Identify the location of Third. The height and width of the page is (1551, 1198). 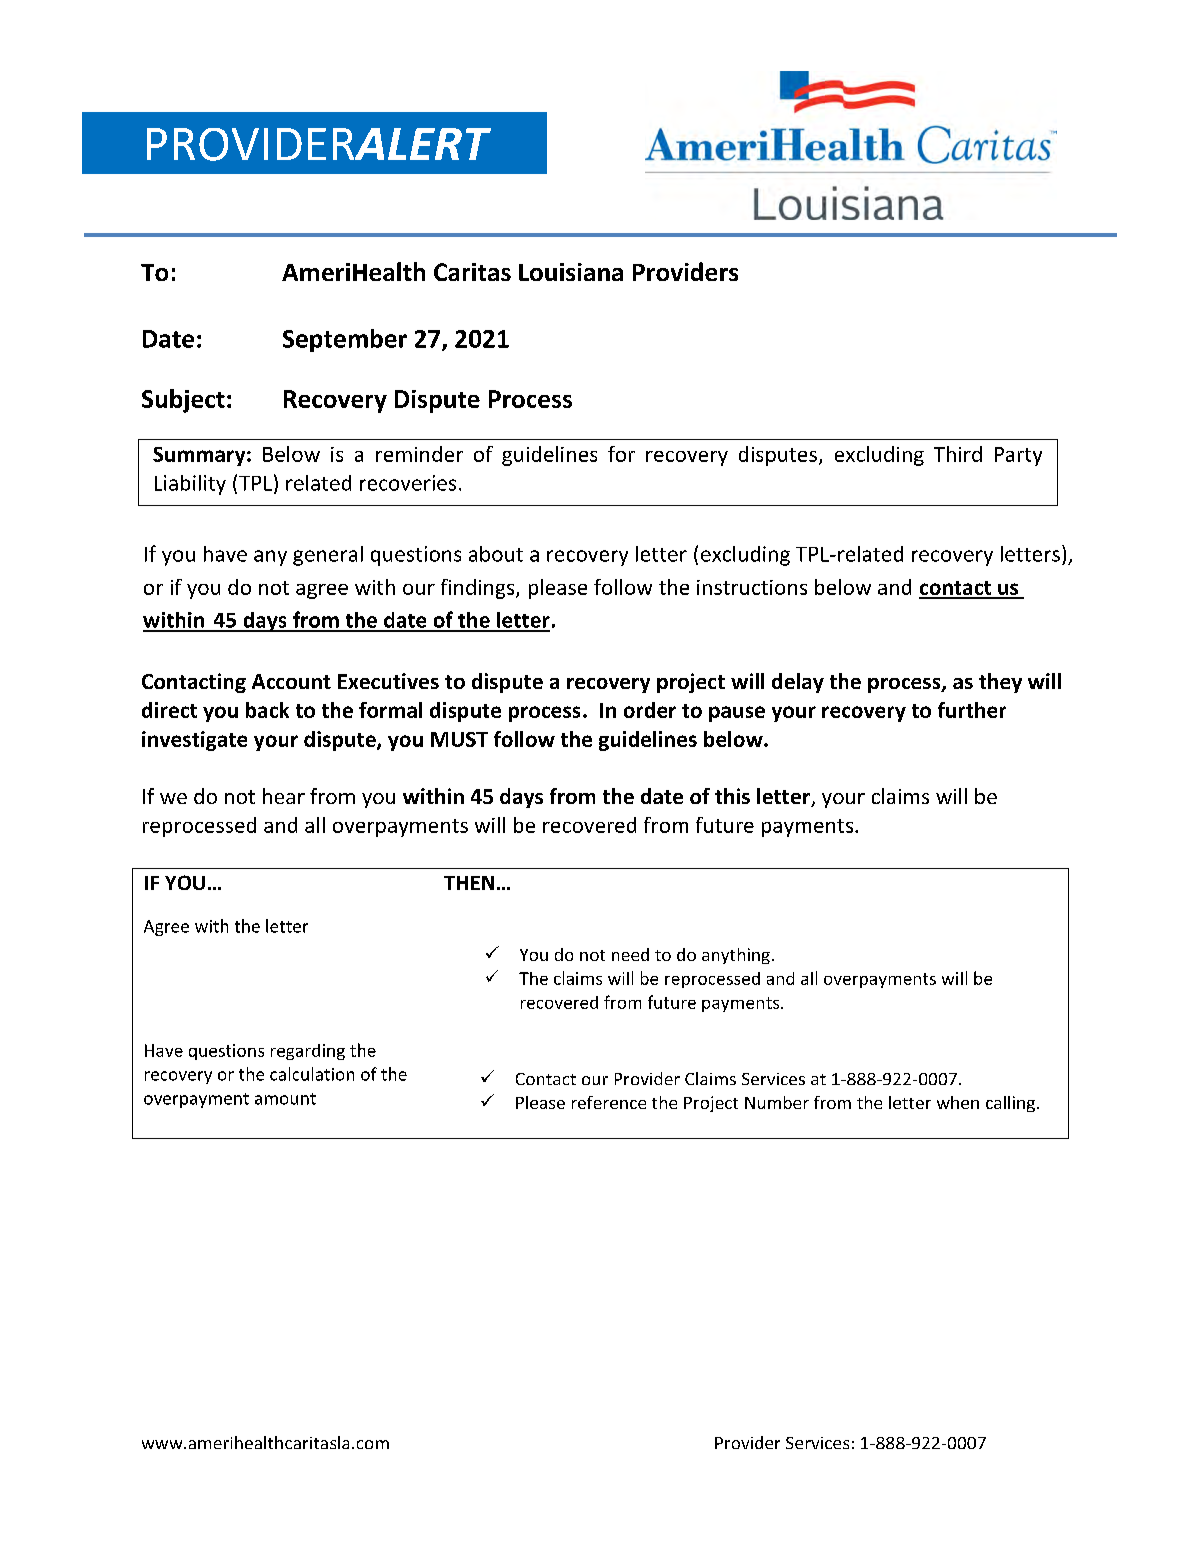
(958, 454).
